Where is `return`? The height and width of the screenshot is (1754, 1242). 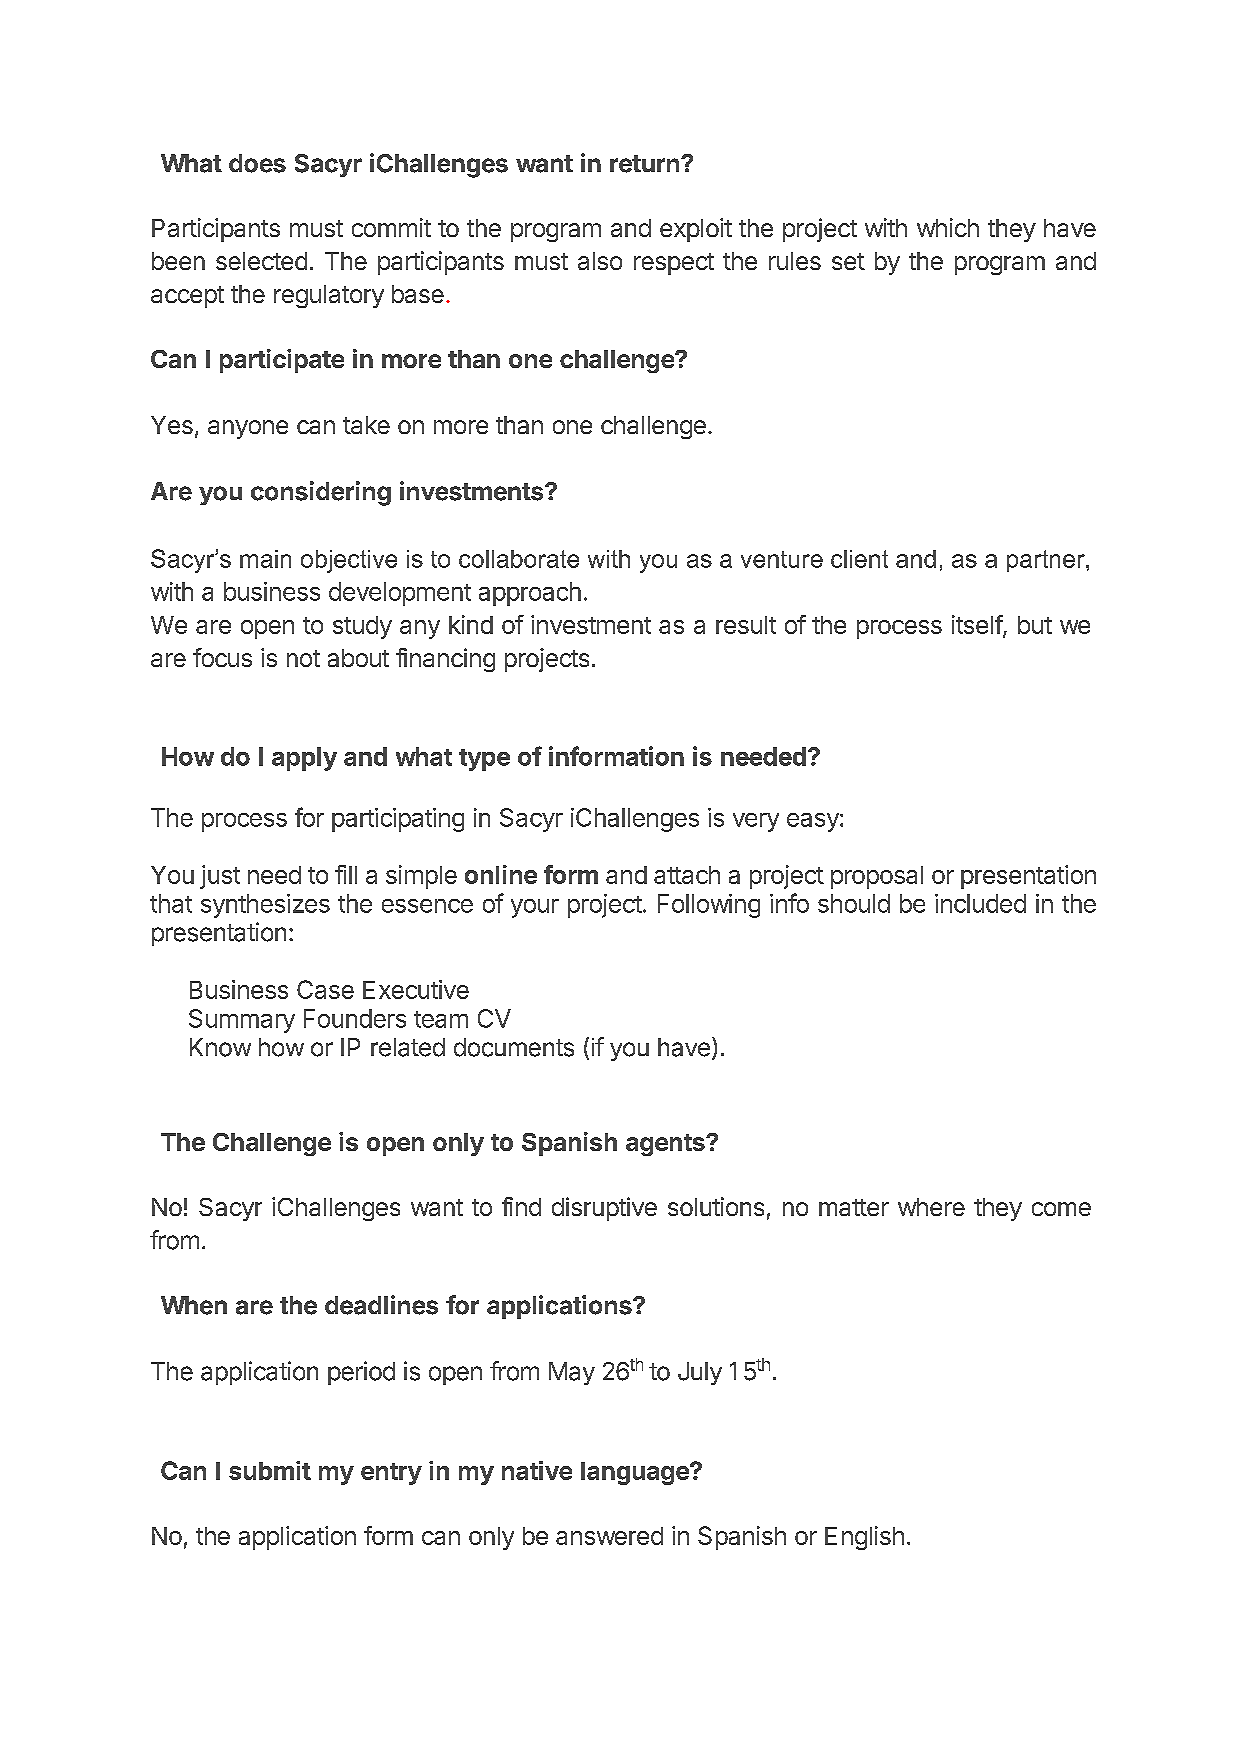 return is located at coordinates (644, 164).
